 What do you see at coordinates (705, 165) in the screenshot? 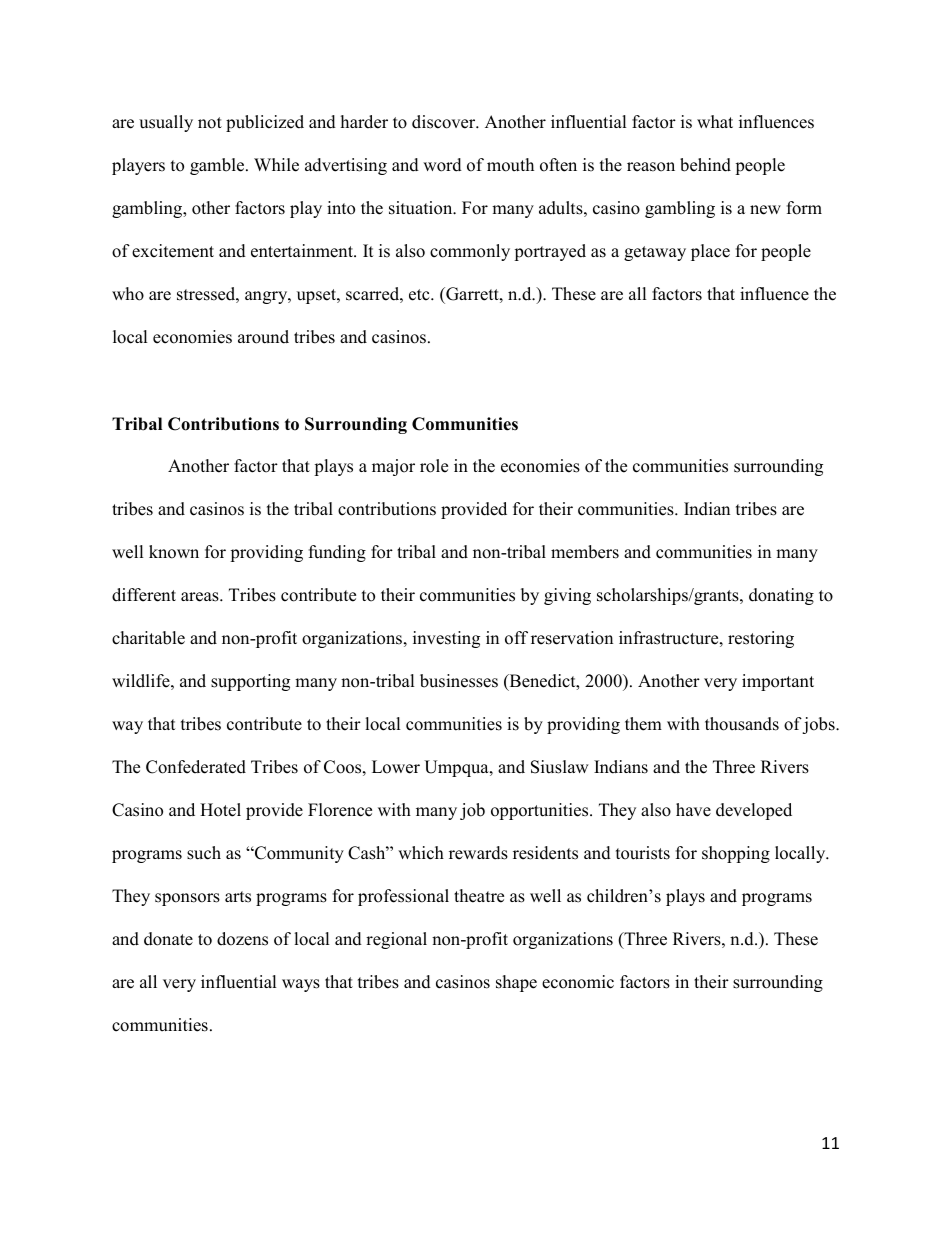
I see `behind` at bounding box center [705, 165].
